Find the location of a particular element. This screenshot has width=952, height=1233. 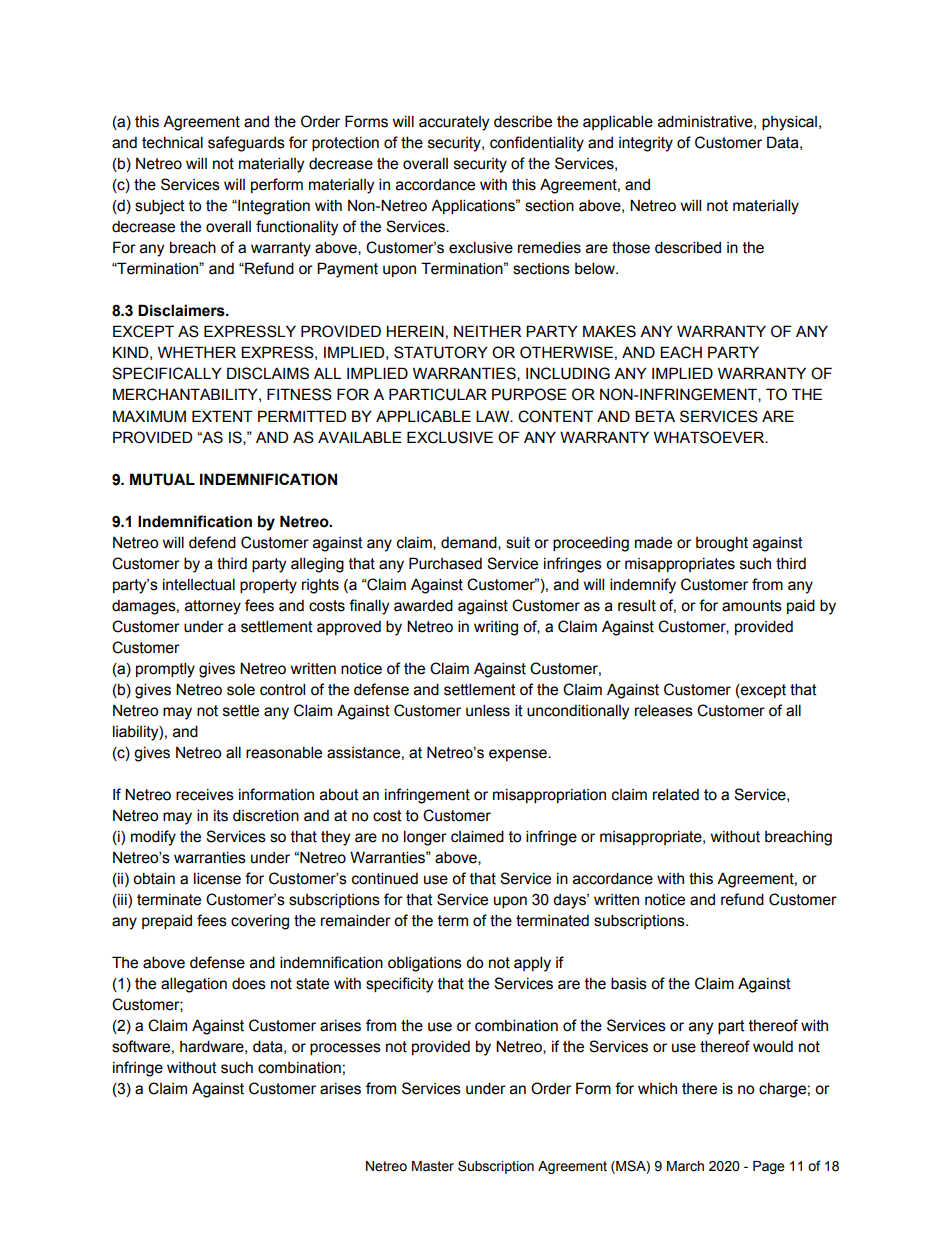

accurately is located at coordinates (454, 123).
